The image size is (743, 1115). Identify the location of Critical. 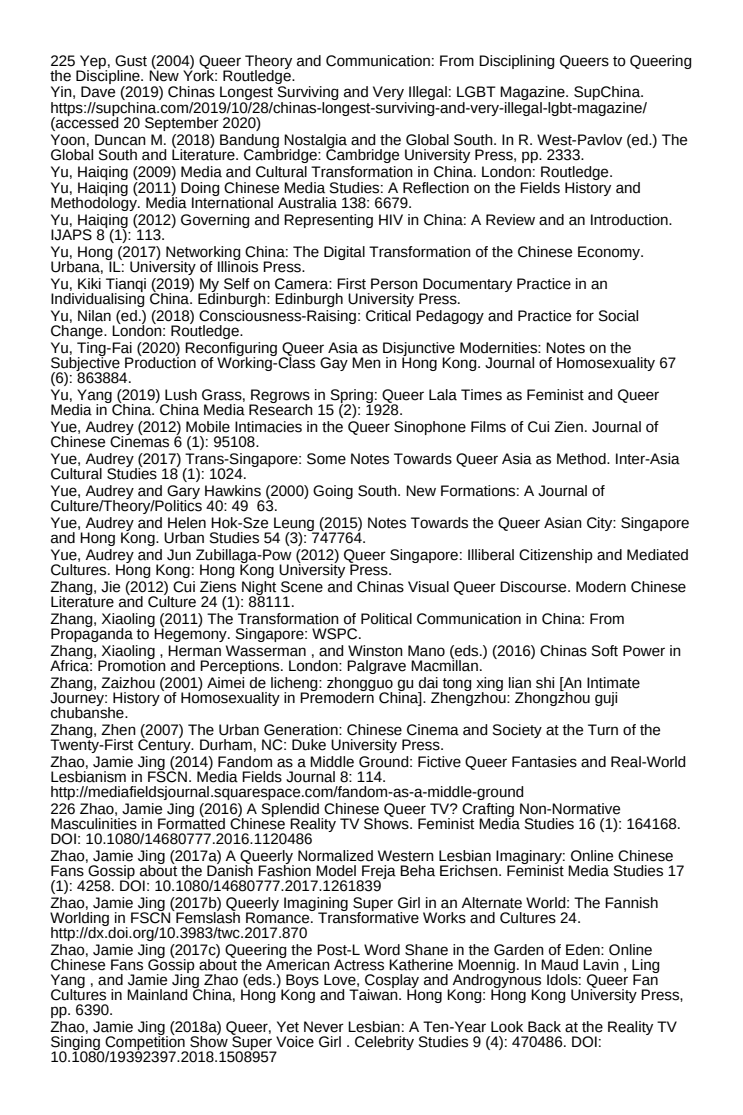
(388, 316).
